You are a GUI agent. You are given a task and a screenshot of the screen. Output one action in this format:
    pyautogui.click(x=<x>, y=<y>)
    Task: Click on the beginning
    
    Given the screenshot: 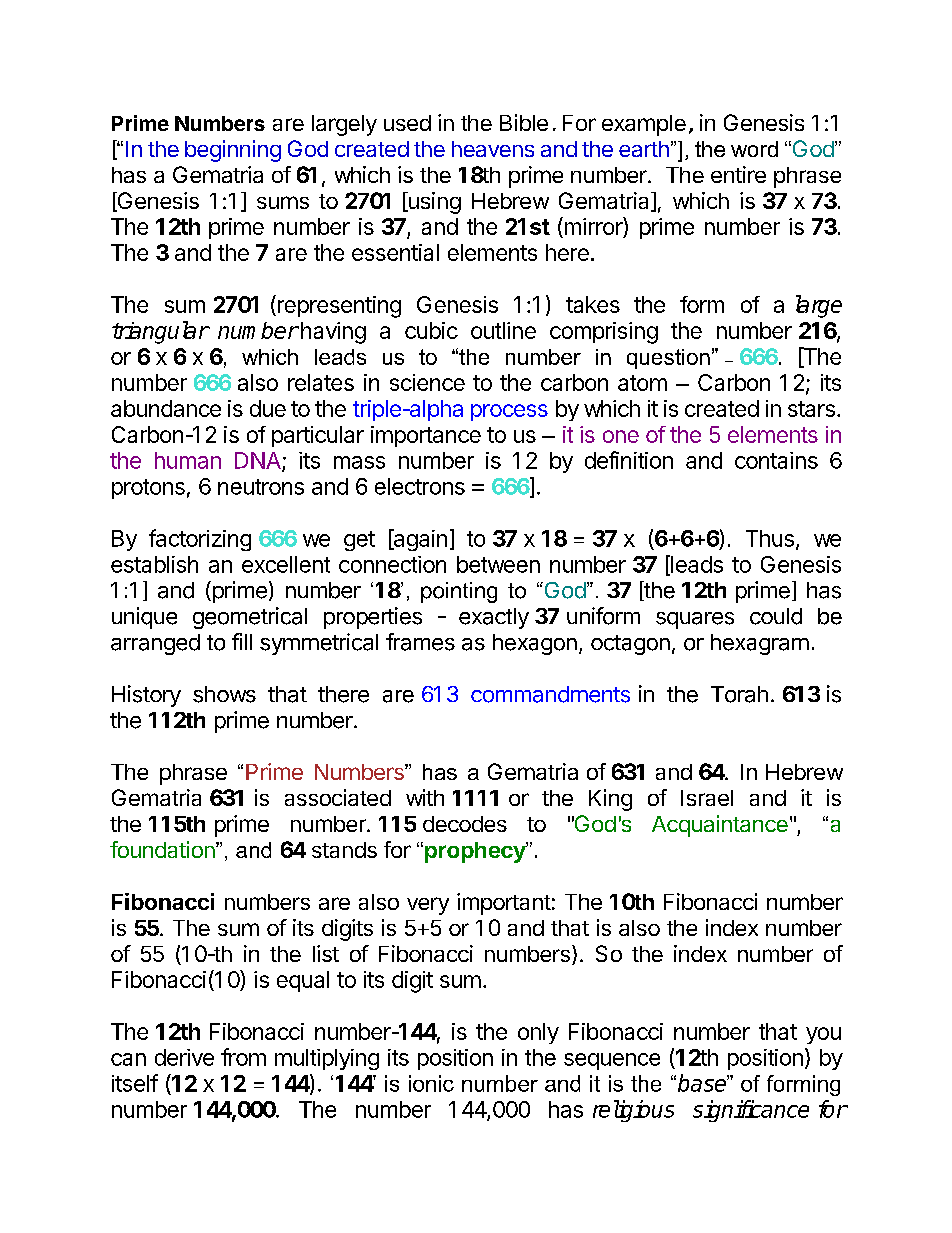 What is the action you would take?
    pyautogui.click(x=233, y=151)
